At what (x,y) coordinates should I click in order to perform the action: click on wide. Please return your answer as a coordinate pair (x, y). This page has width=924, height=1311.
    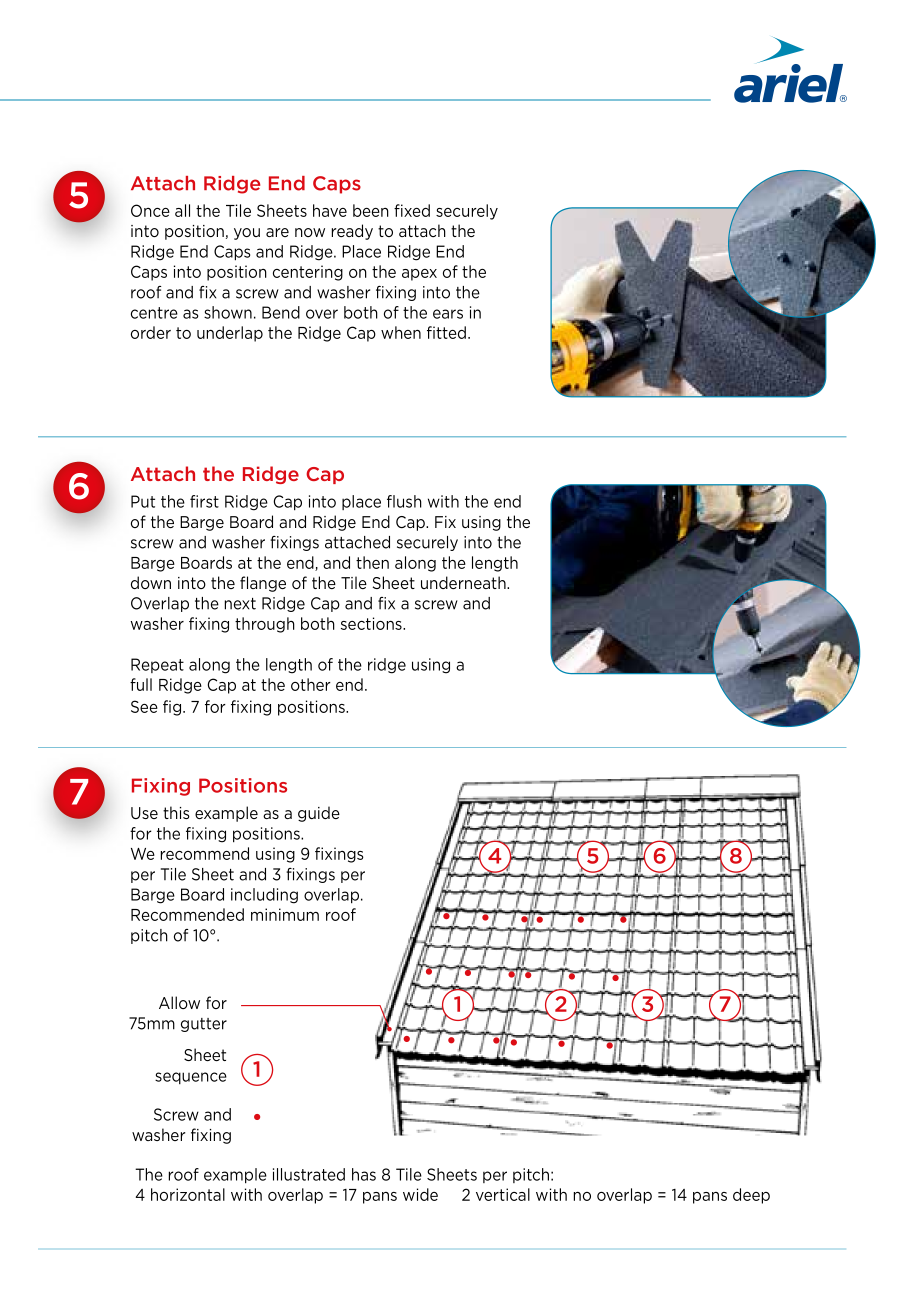
    Looking at the image, I should click on (420, 1194).
